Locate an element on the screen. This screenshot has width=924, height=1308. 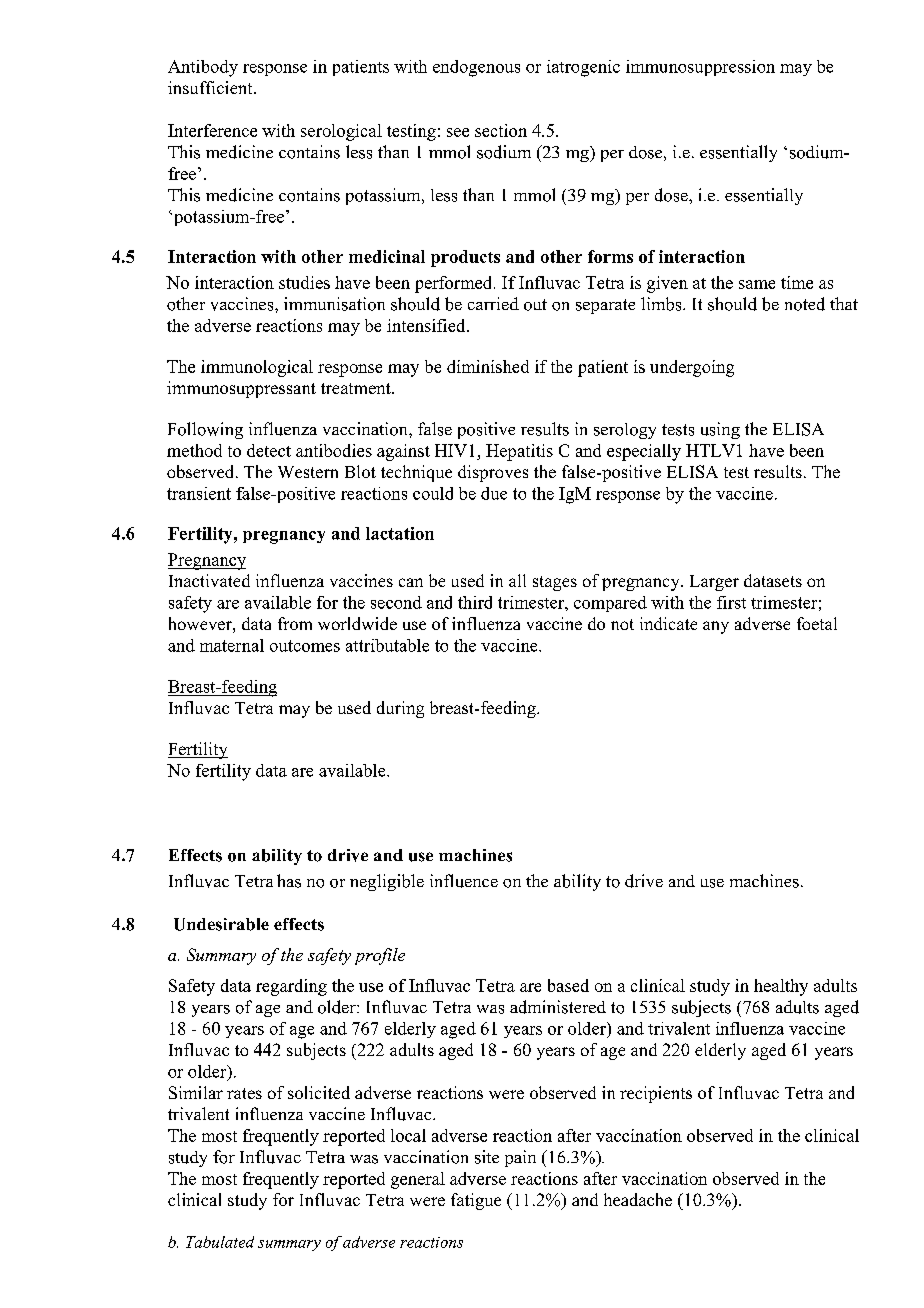
detect is located at coordinates (269, 450).
